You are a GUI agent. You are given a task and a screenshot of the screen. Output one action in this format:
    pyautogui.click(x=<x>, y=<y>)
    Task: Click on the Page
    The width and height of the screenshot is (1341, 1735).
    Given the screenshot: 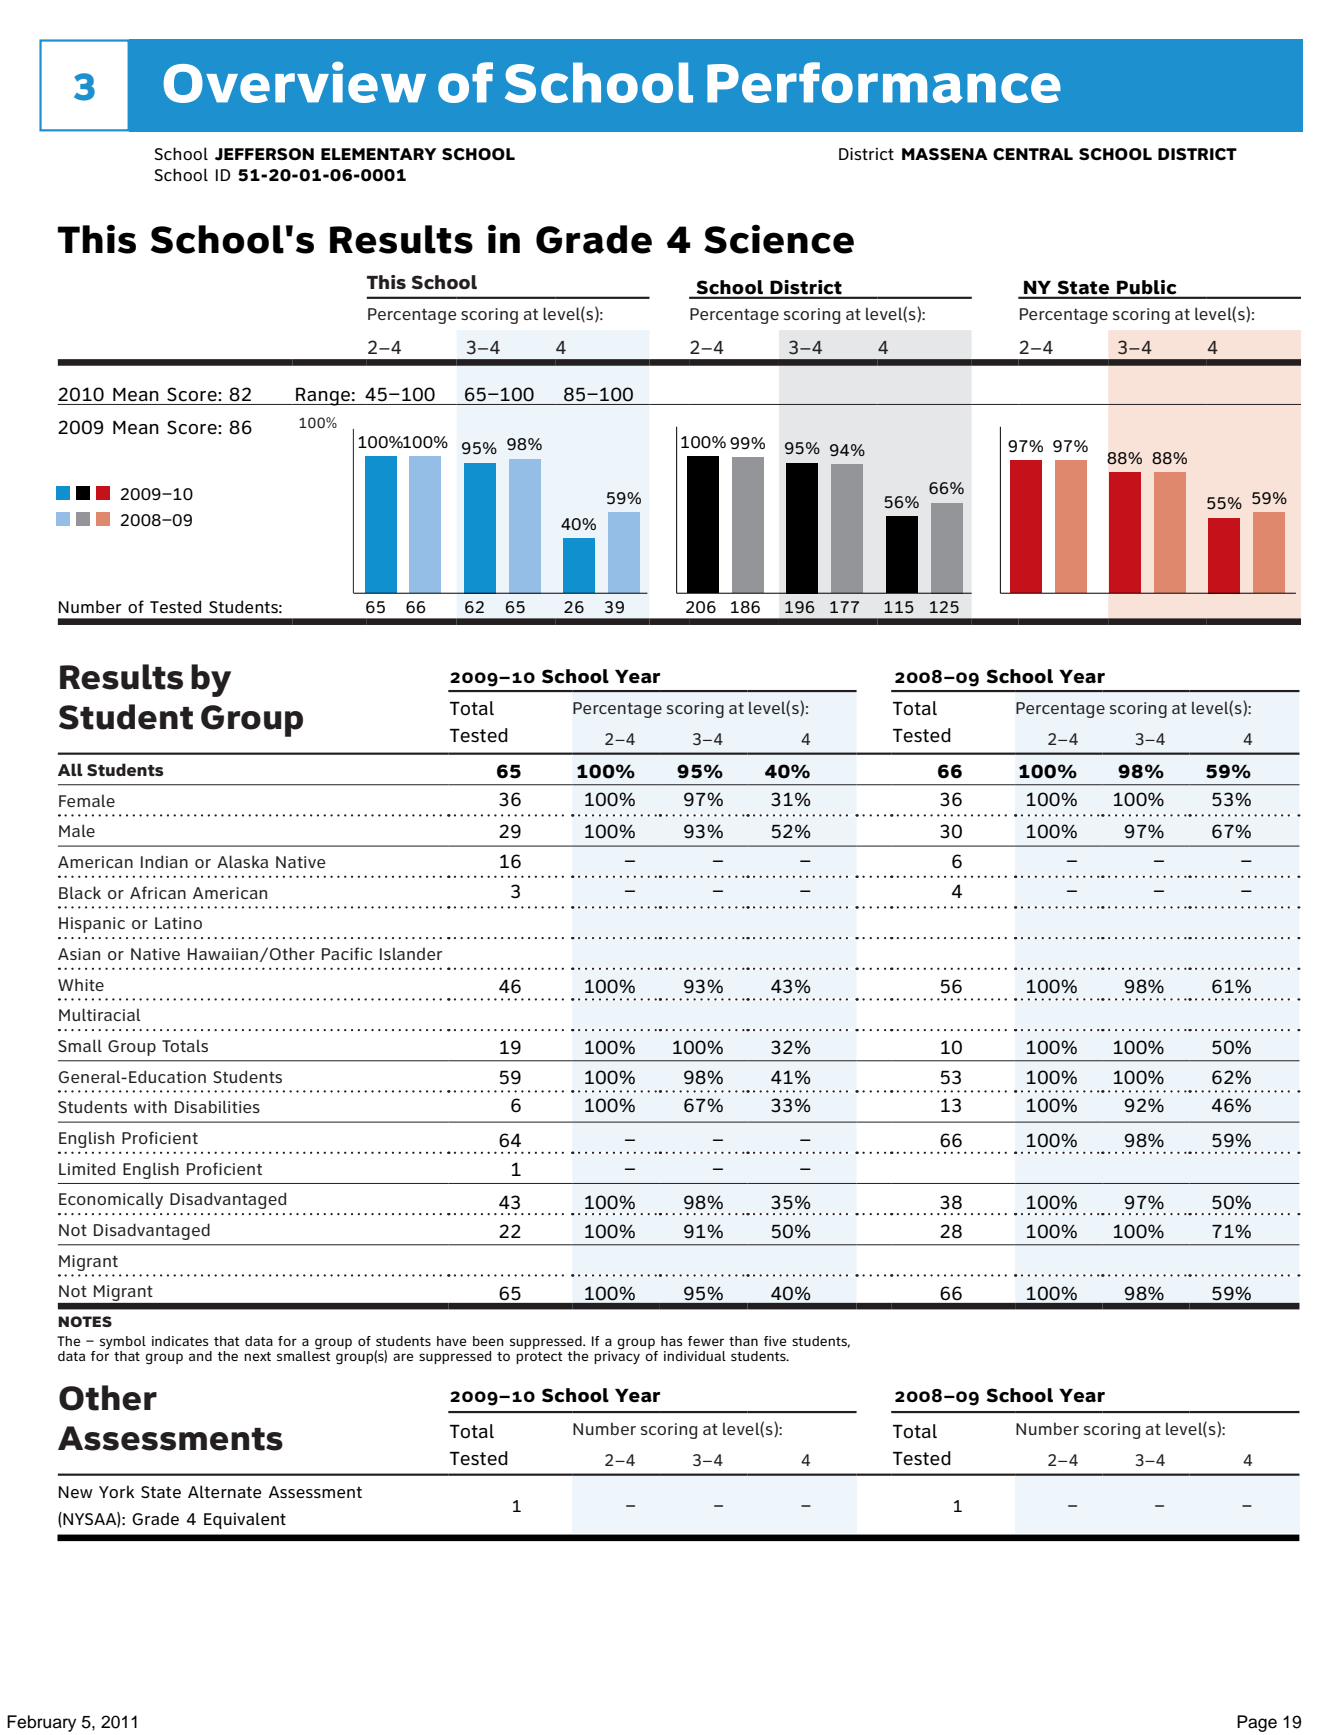 What is the action you would take?
    pyautogui.click(x=1257, y=1723)
